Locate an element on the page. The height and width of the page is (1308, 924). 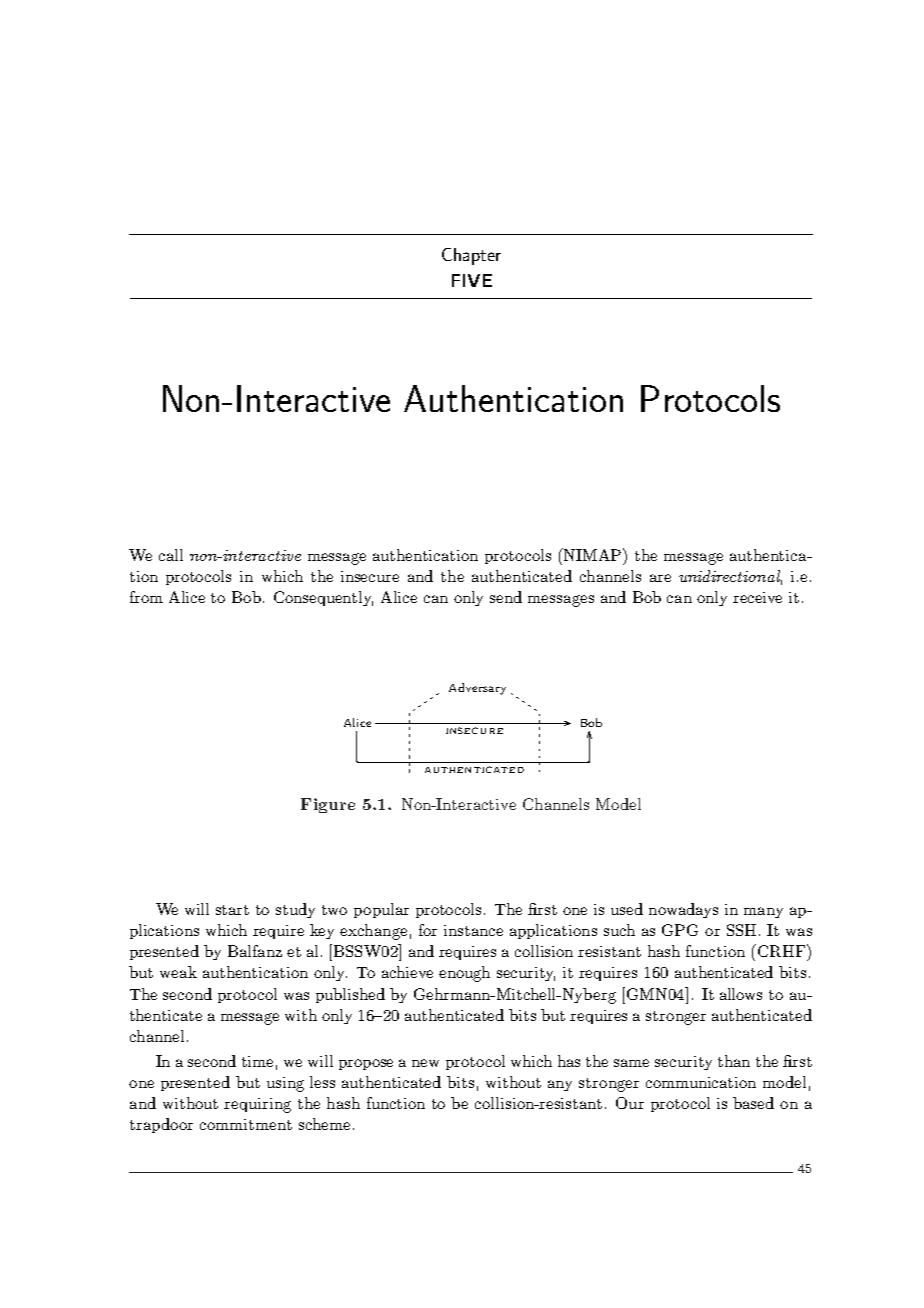
are is located at coordinates (660, 578).
